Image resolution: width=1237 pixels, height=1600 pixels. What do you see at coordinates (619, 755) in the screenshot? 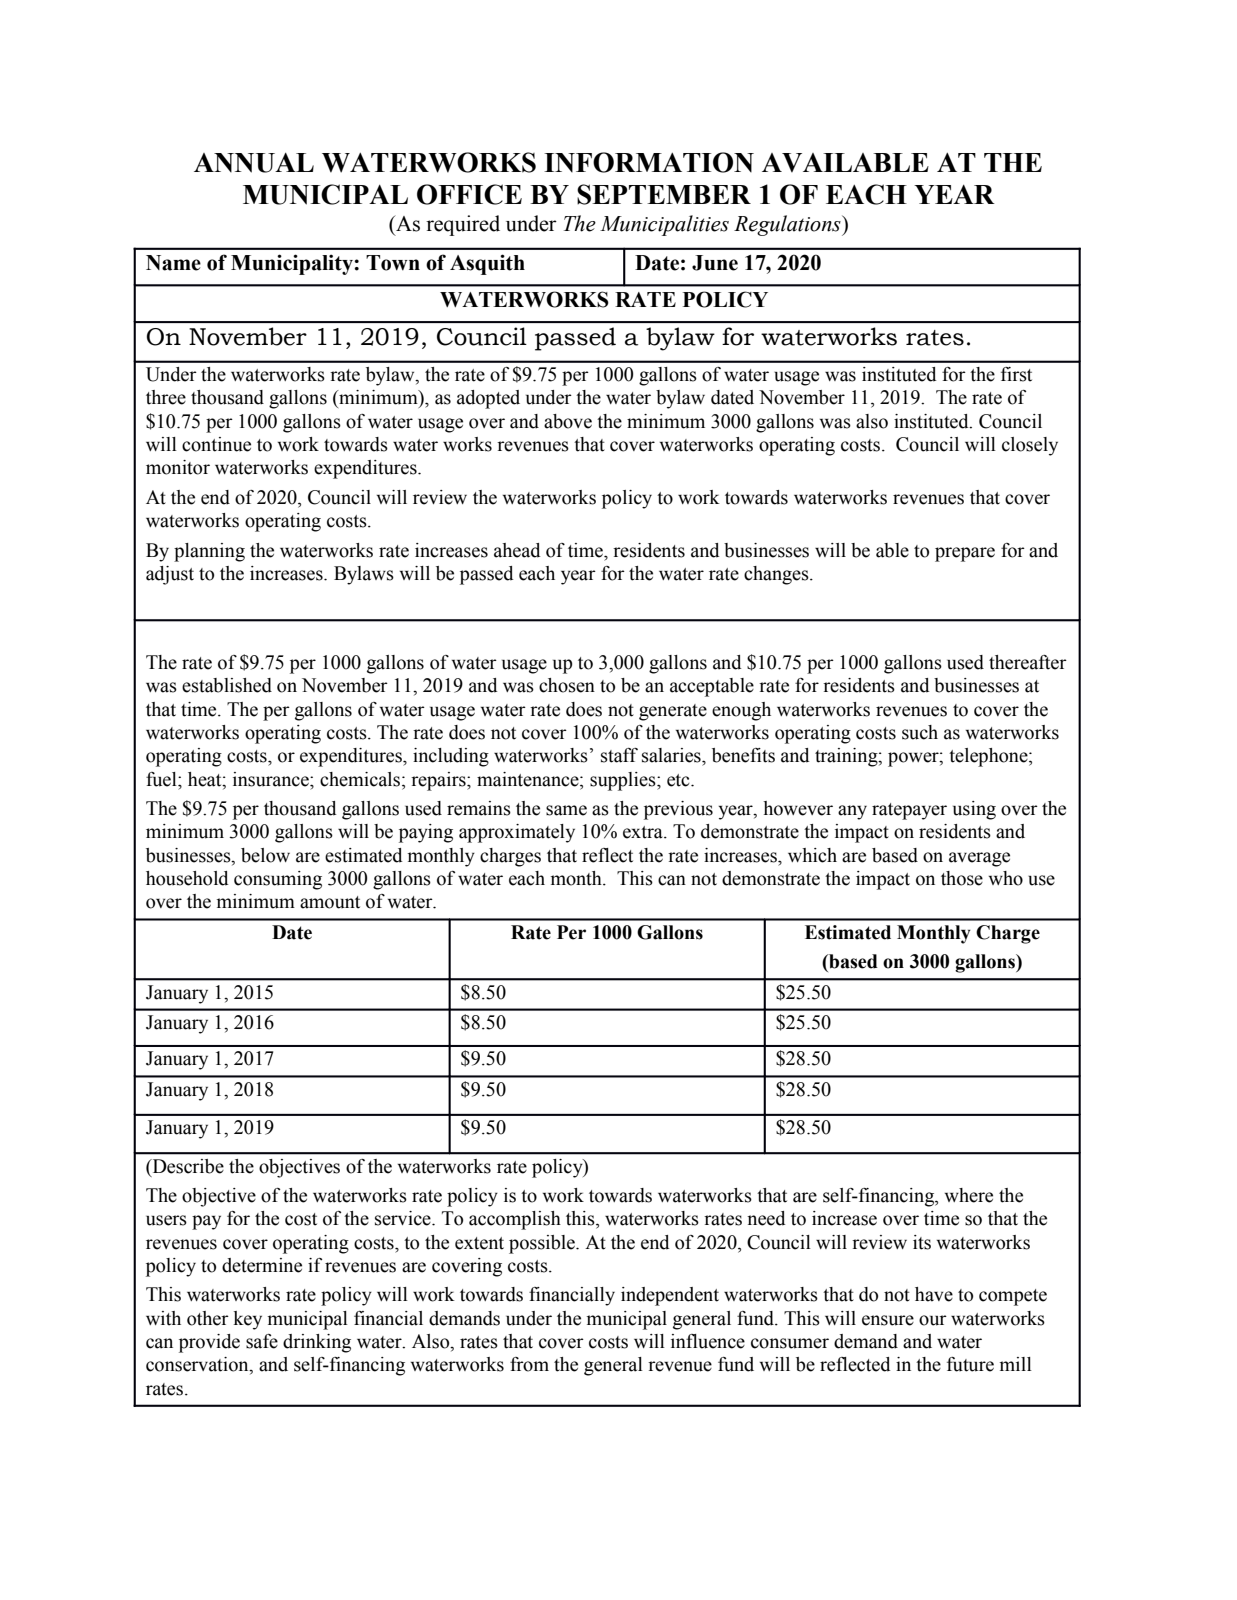
I see `staff` at bounding box center [619, 755].
